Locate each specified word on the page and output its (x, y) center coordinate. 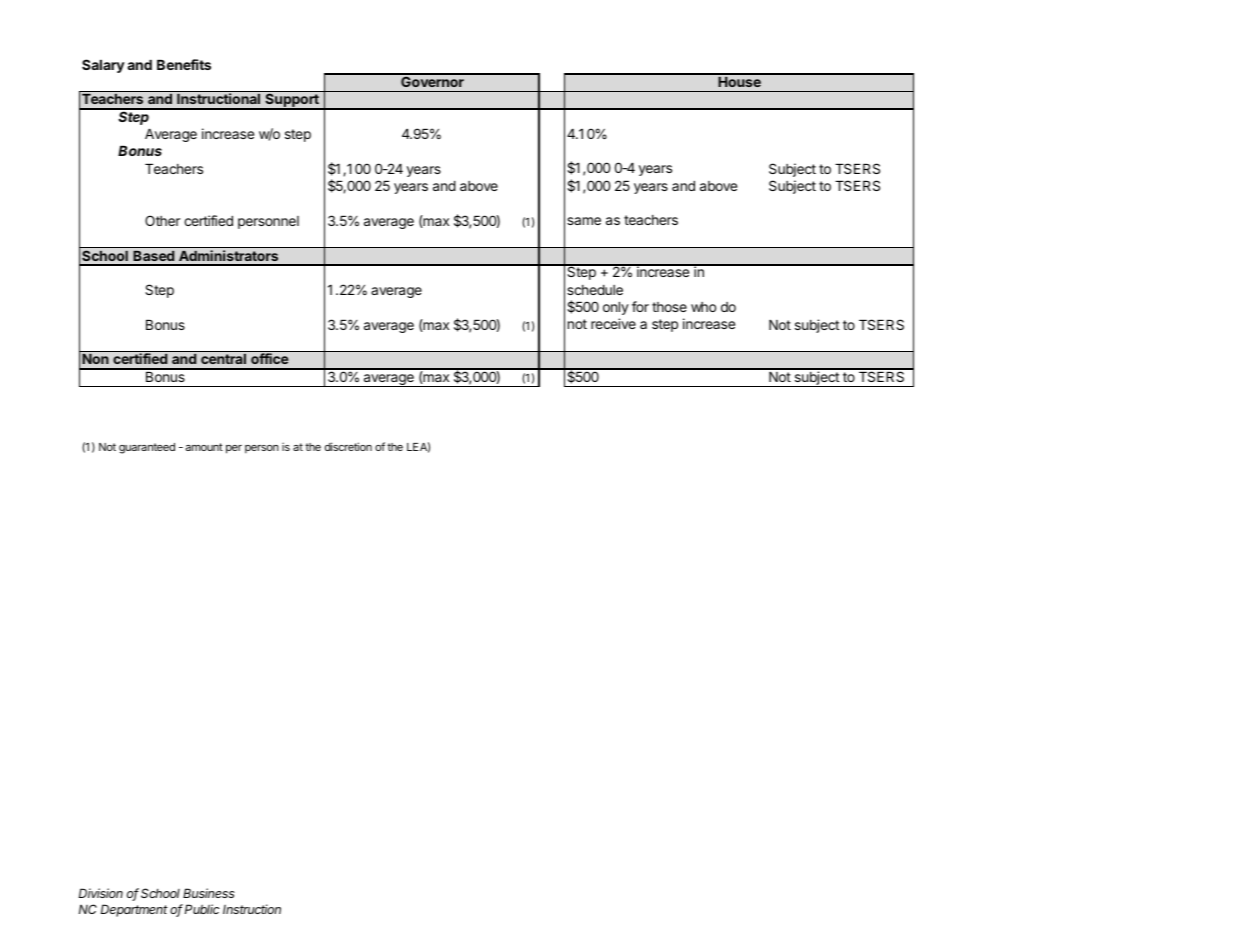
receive (613, 323)
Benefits (184, 64)
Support (292, 101)
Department (134, 910)
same (584, 221)
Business (209, 893)
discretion (348, 446)
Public (202, 909)
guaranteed (147, 448)
